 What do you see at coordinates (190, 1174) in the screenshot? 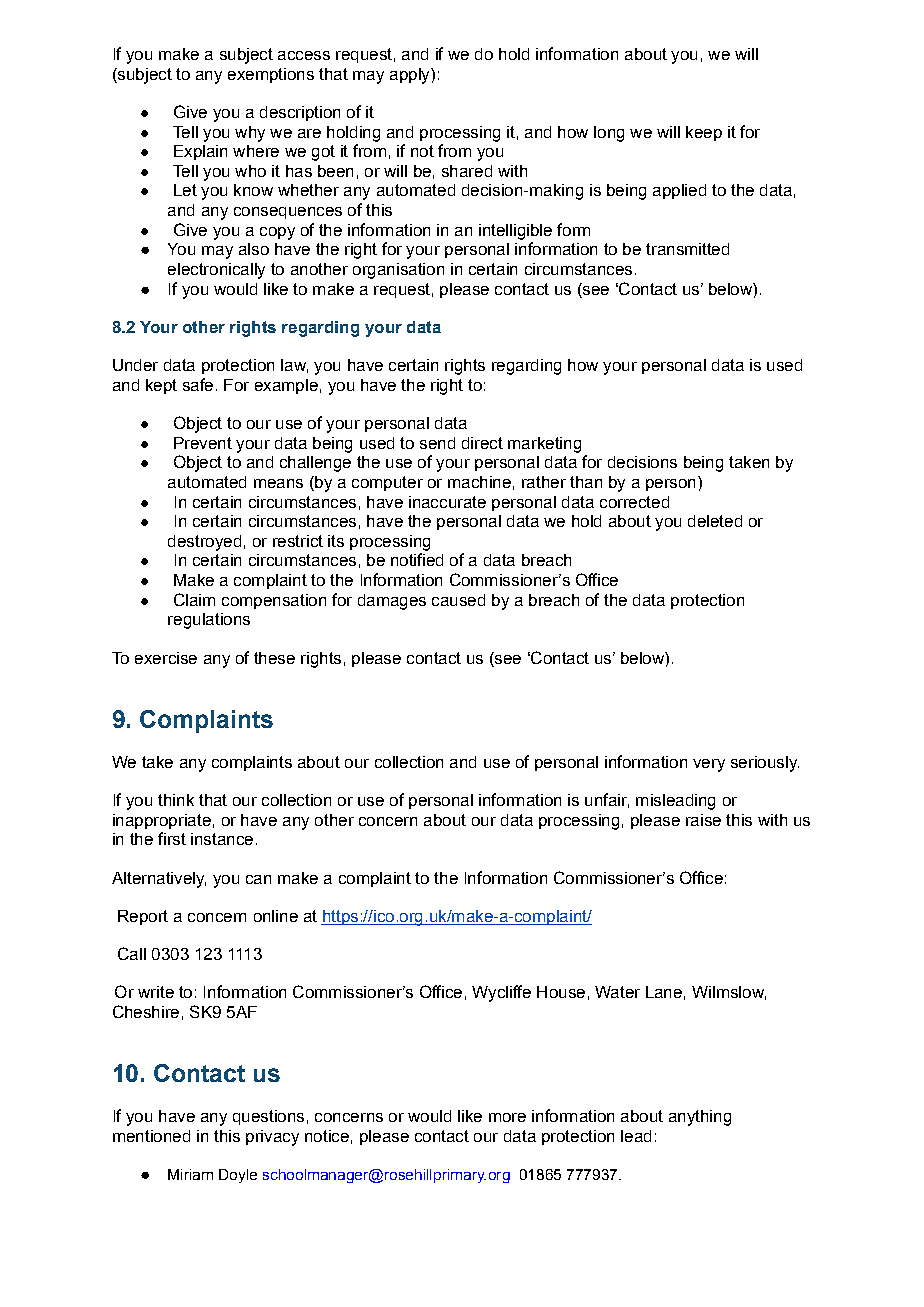
I see `Miriam` at bounding box center [190, 1174].
